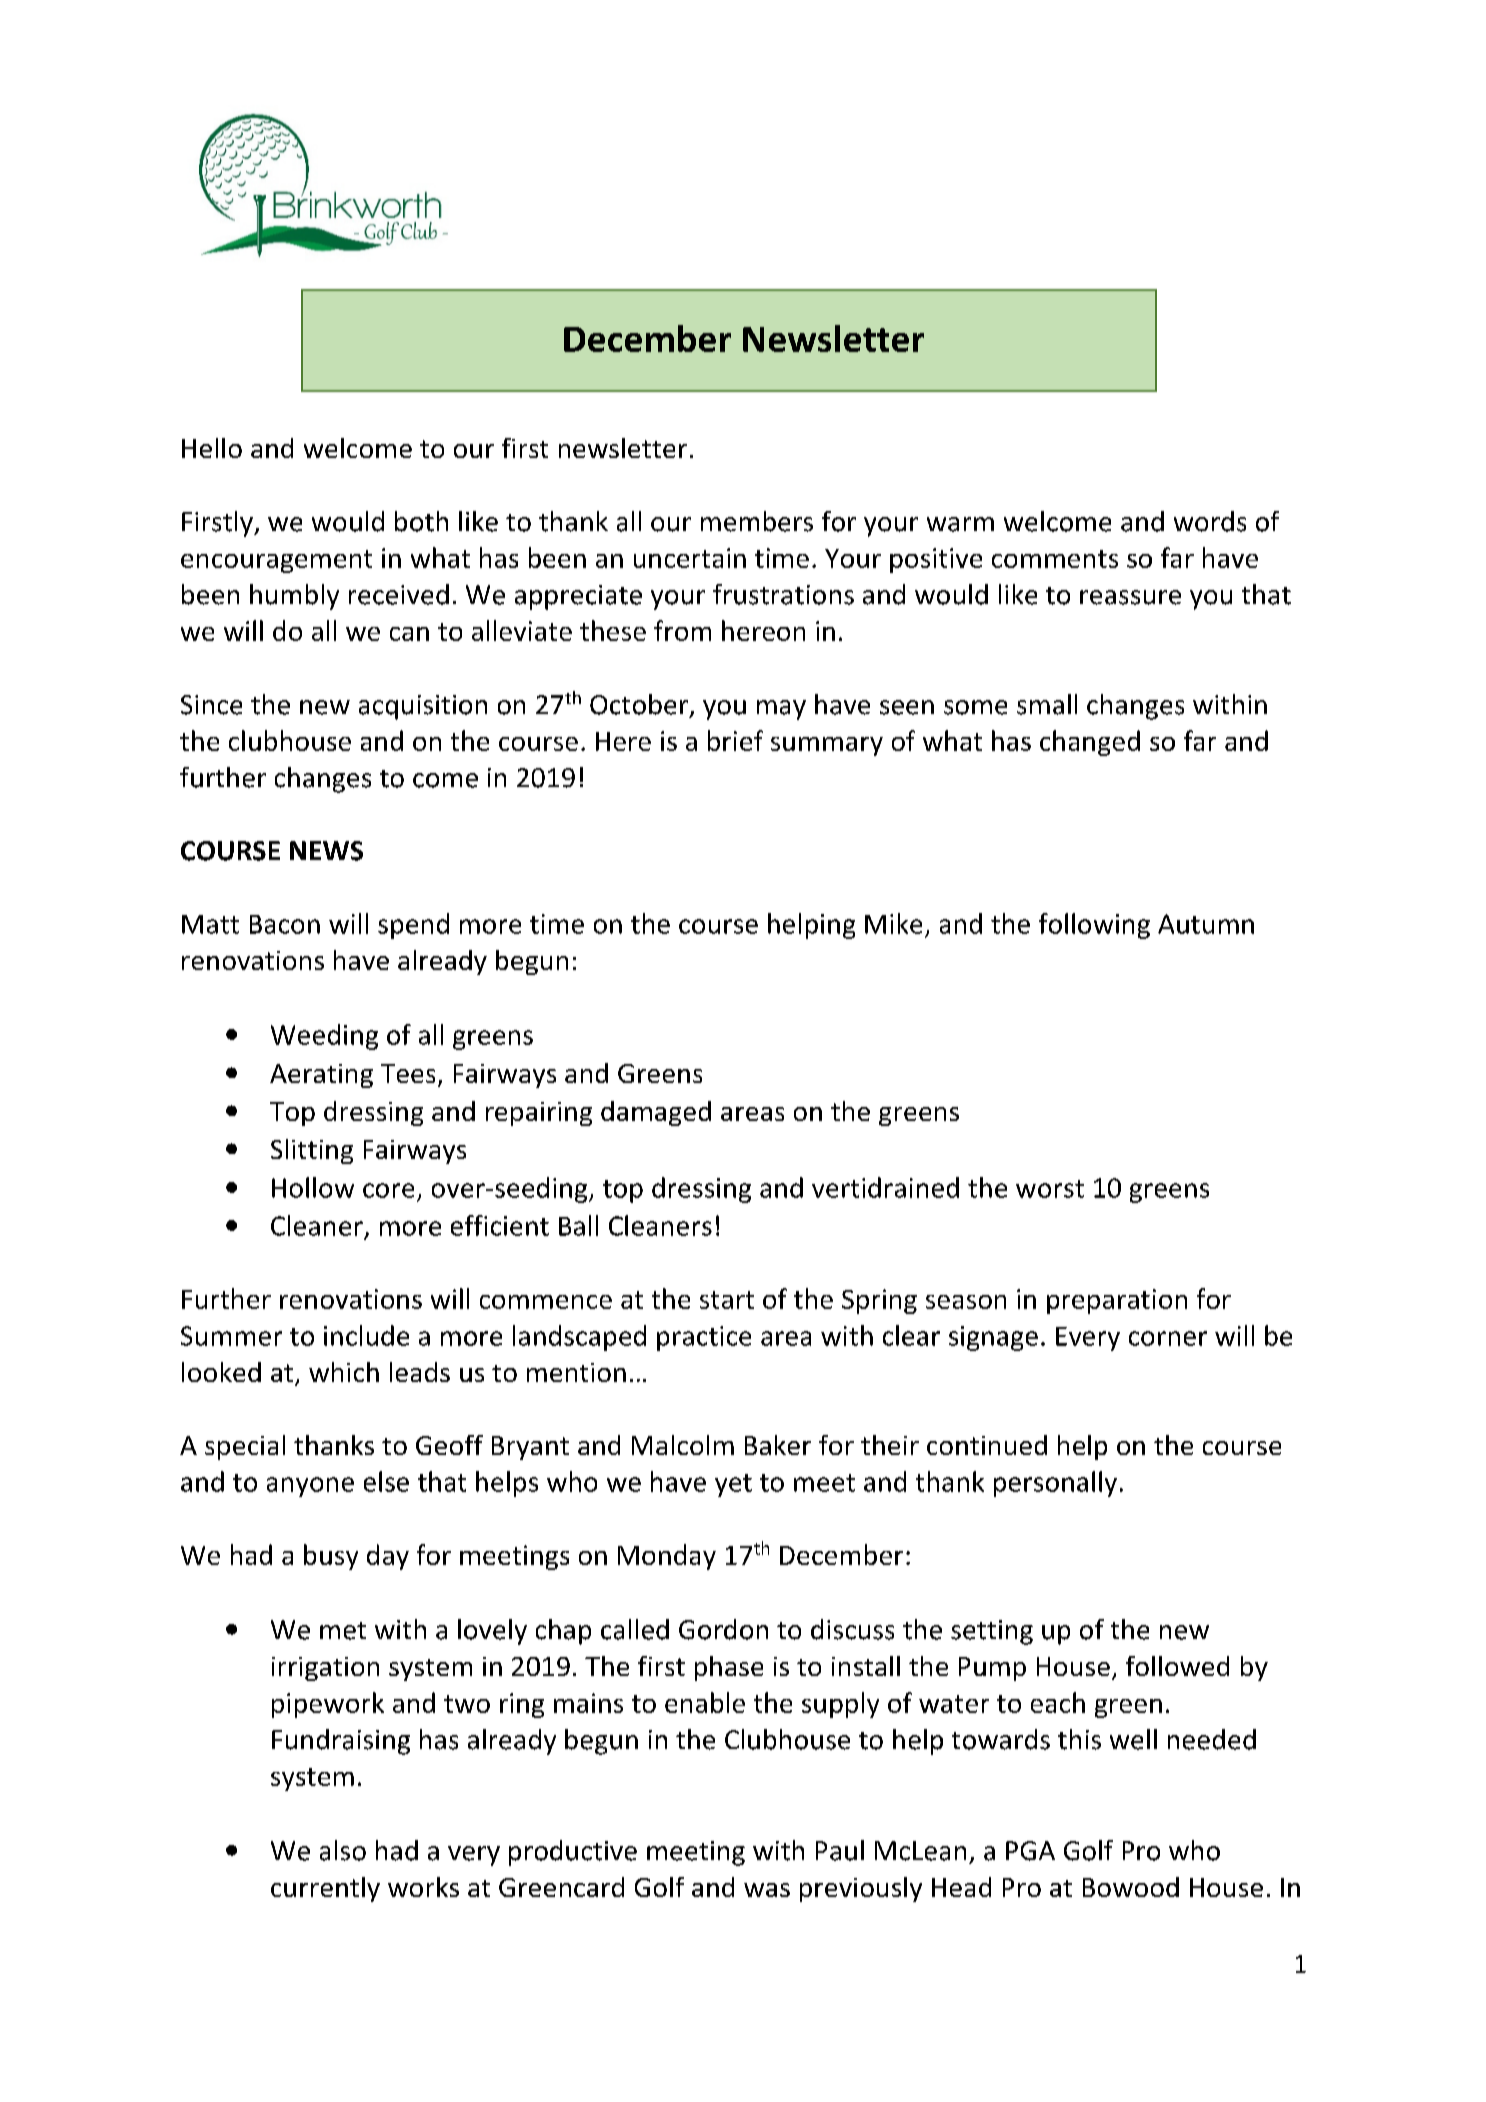 The width and height of the screenshot is (1486, 2102). Describe the element at coordinates (1055, 559) in the screenshot. I see `comments` at that location.
